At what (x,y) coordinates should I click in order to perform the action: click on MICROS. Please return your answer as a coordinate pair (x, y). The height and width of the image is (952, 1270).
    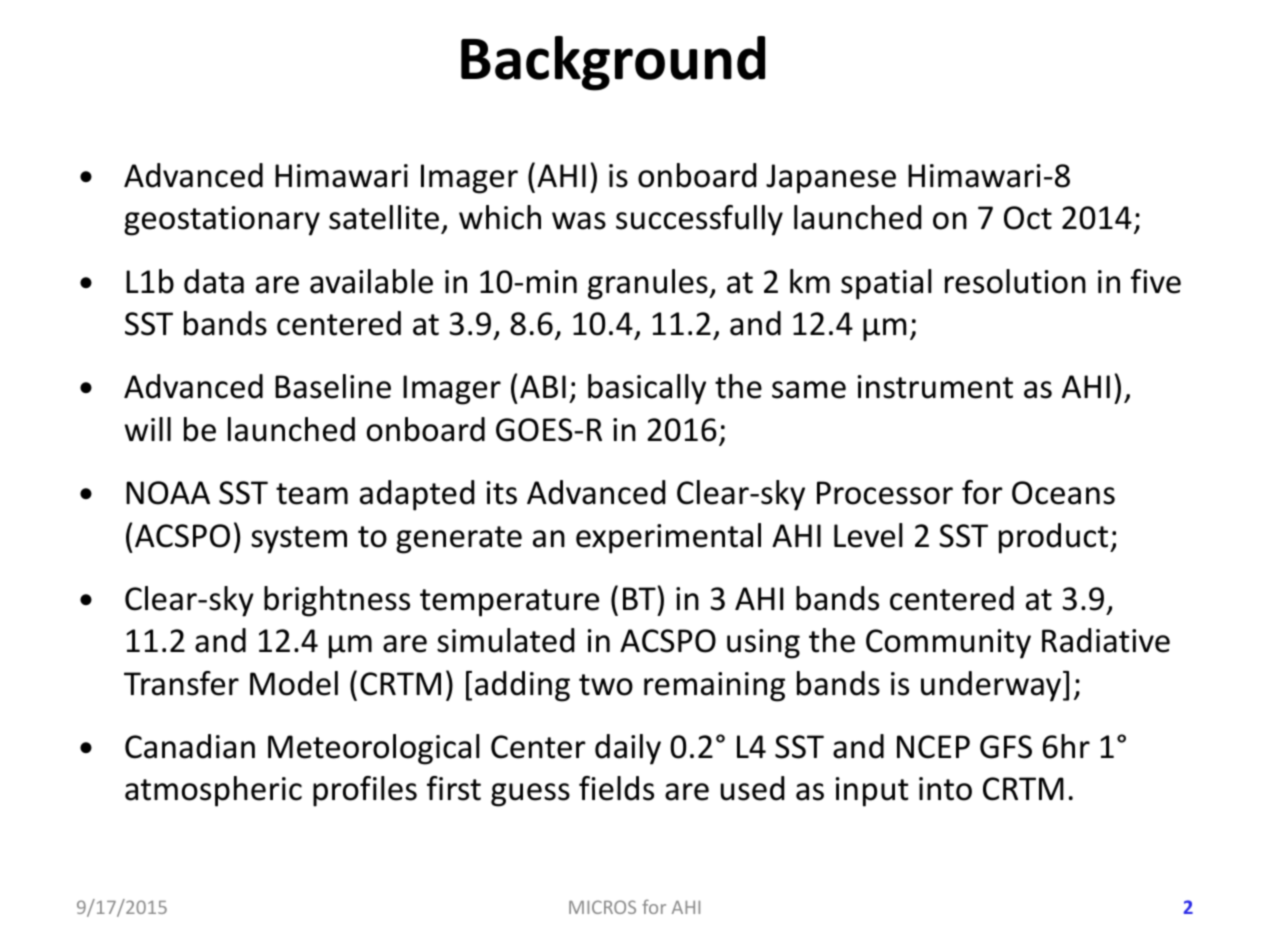
    Looking at the image, I should click on (602, 907).
